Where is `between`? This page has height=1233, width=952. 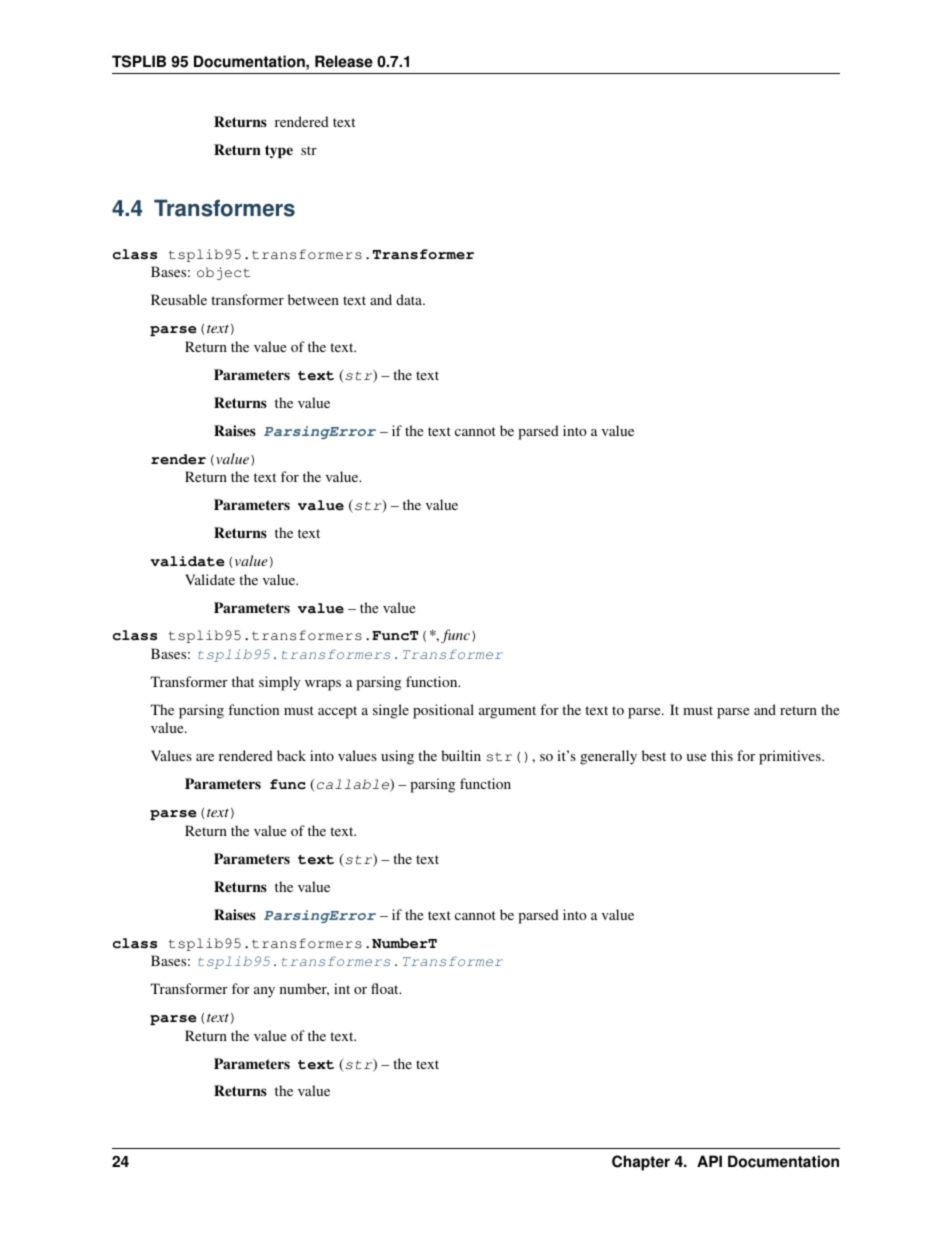
between is located at coordinates (313, 299).
